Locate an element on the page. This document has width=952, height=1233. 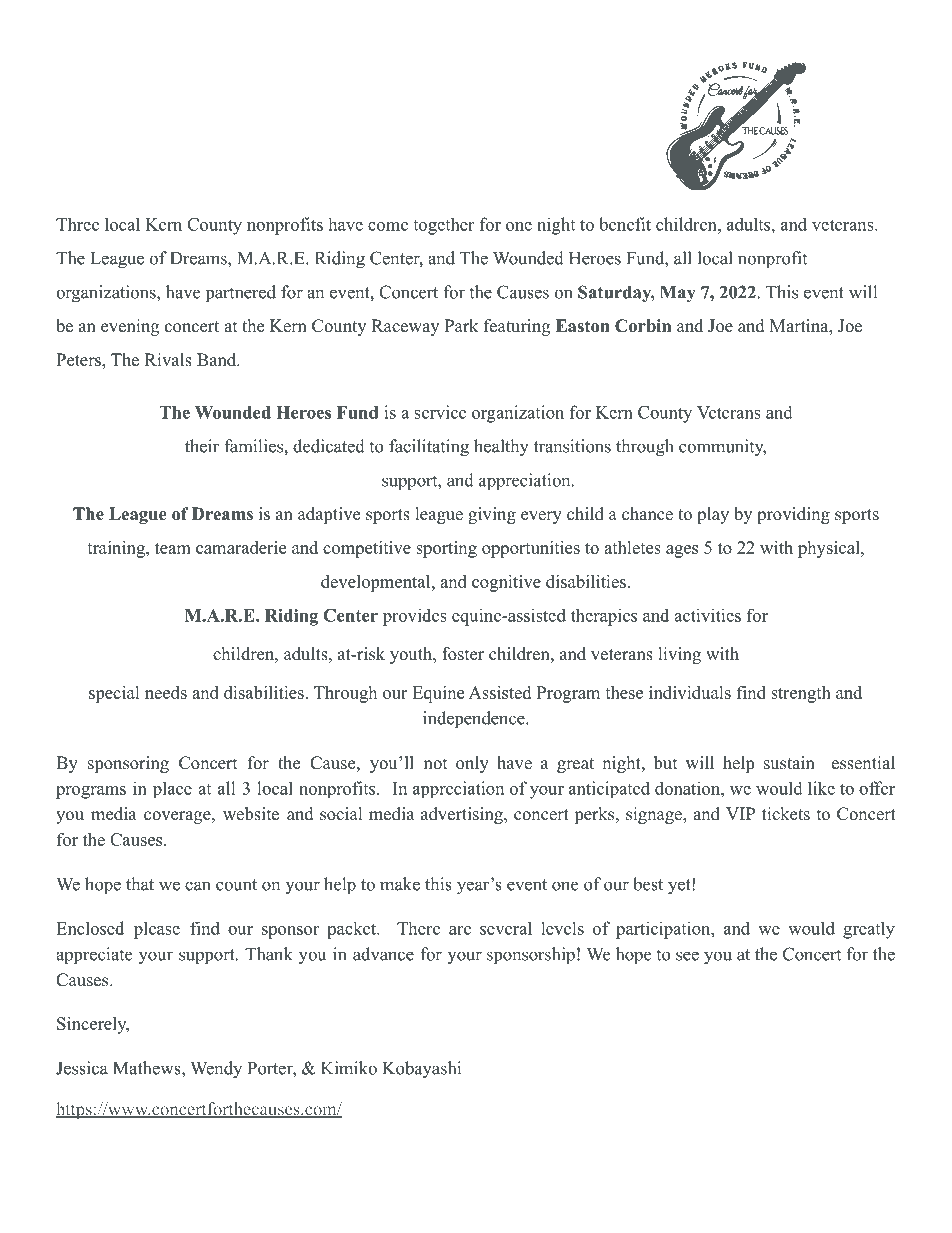
needs is located at coordinates (166, 692).
